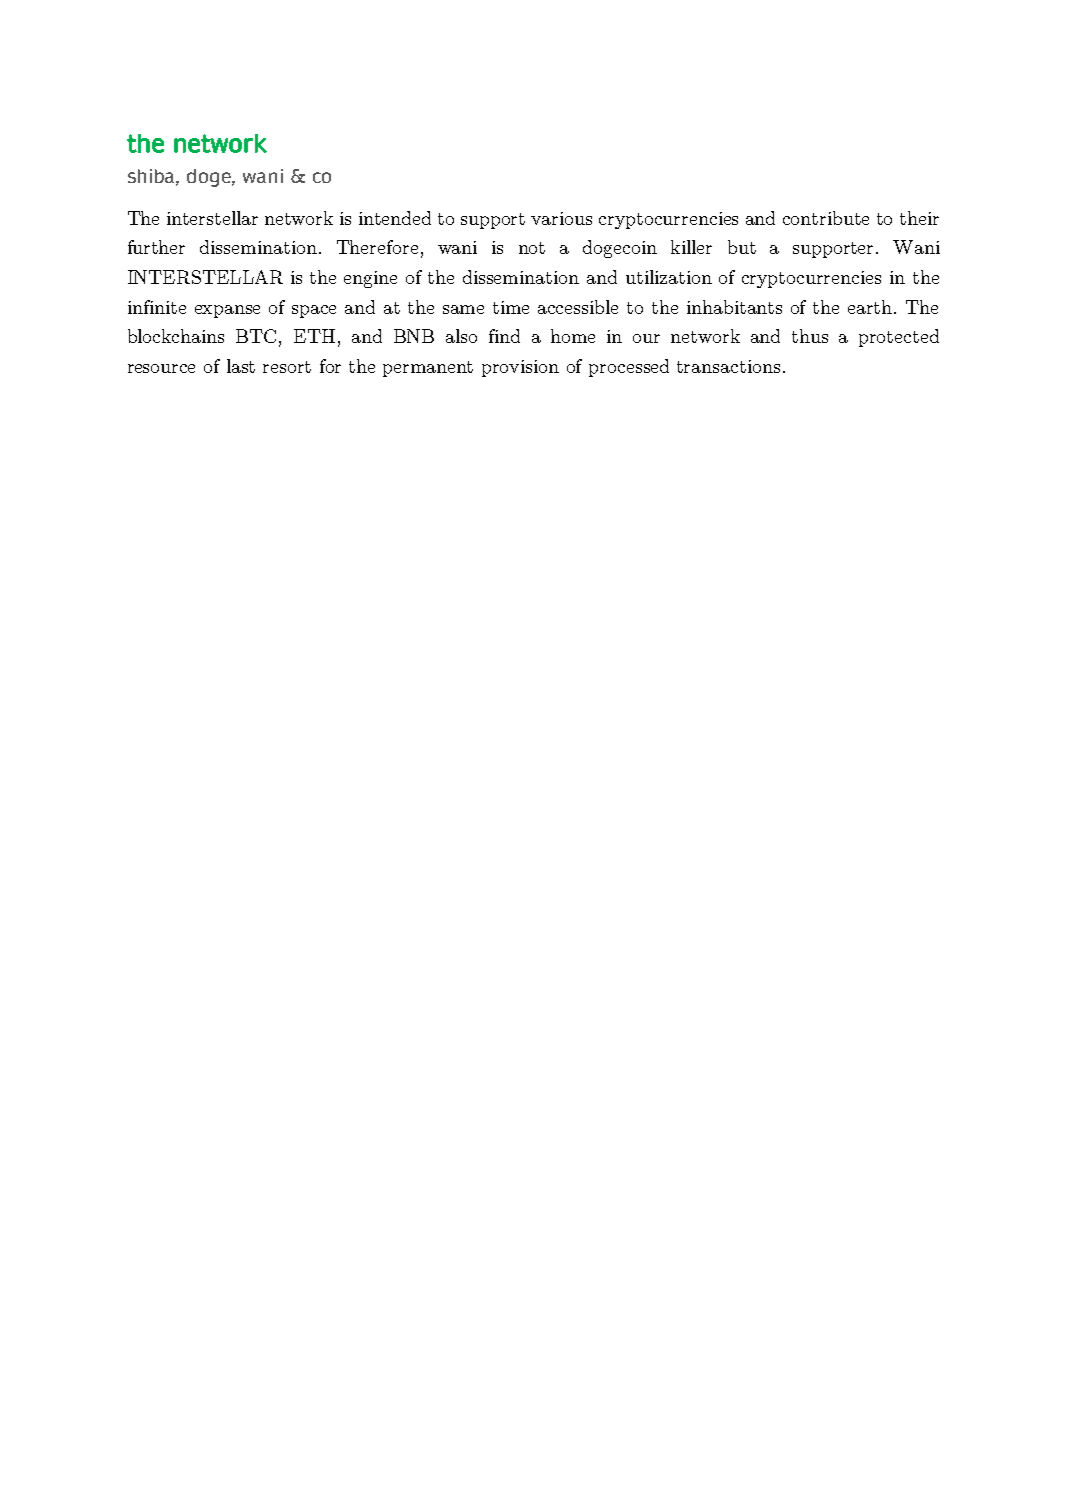  I want to click on earth, so click(871, 307).
